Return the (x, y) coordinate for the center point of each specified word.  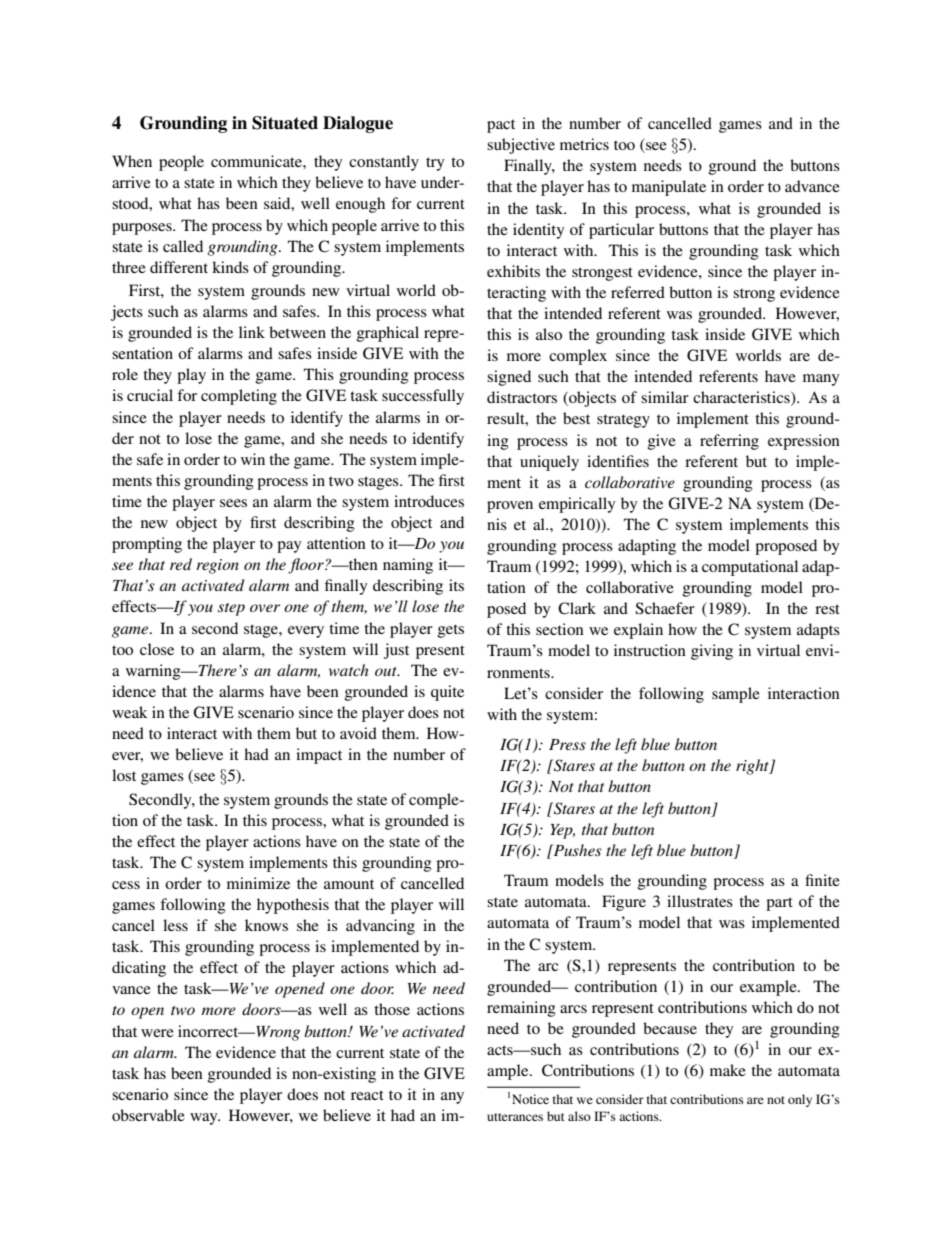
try (435, 164)
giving (712, 652)
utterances (515, 1117)
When (132, 161)
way (205, 1119)
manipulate (669, 188)
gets (451, 631)
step (231, 609)
